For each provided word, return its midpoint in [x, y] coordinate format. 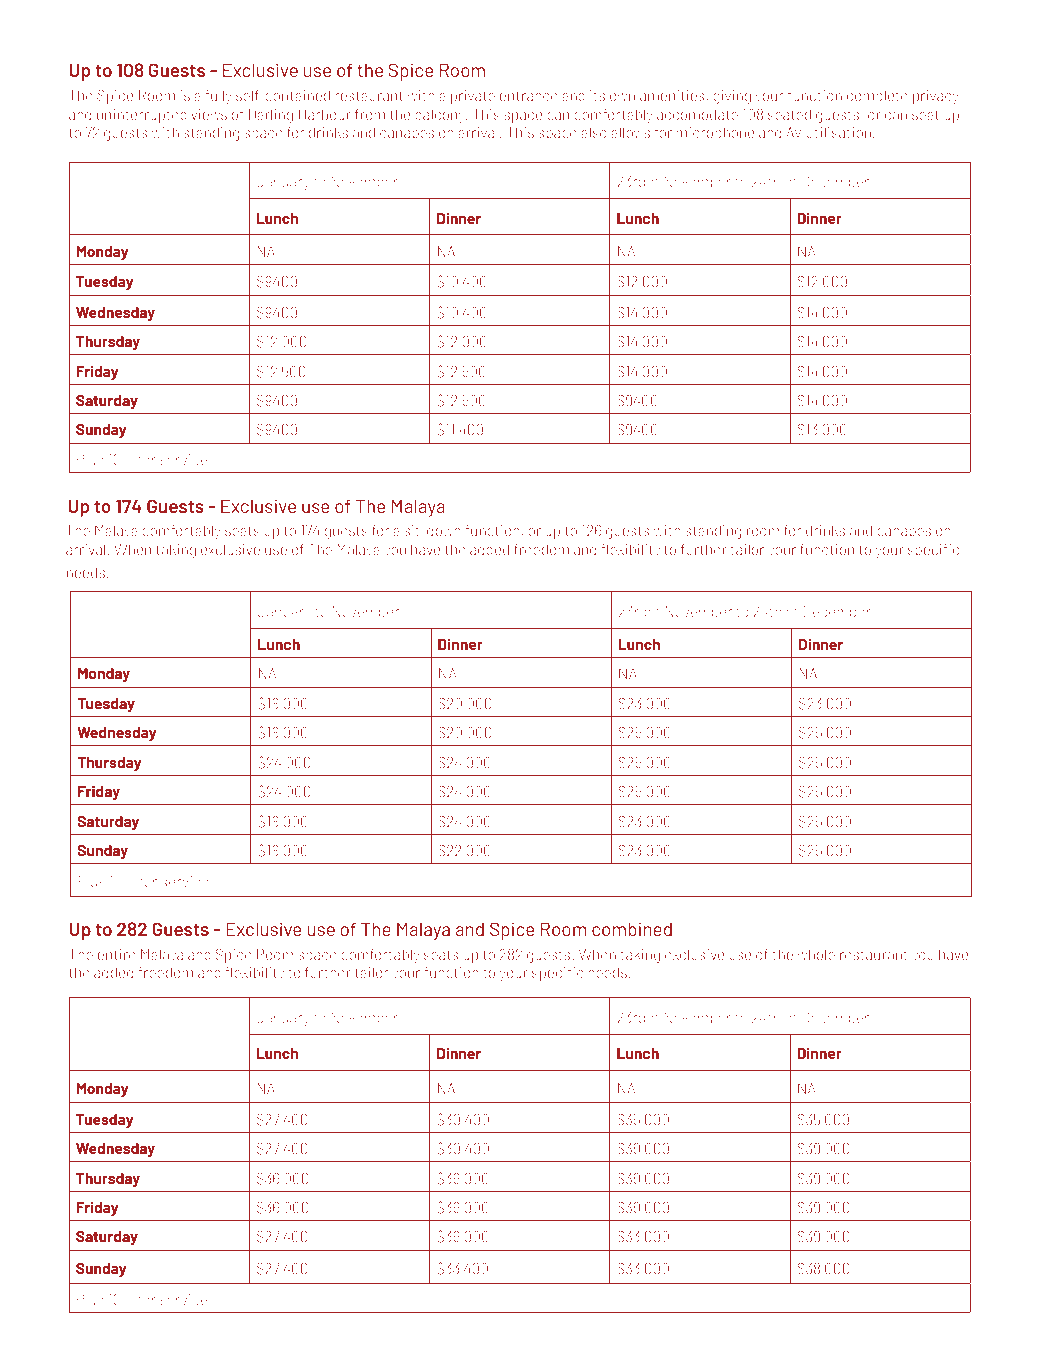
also [594, 132]
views [209, 114]
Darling [271, 116]
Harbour [325, 114]
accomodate [697, 114]
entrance [529, 96]
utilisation [839, 132]
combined [632, 929]
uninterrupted [142, 116]
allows [630, 132]
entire [117, 954]
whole [816, 954]
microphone [715, 134]
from [370, 114]
